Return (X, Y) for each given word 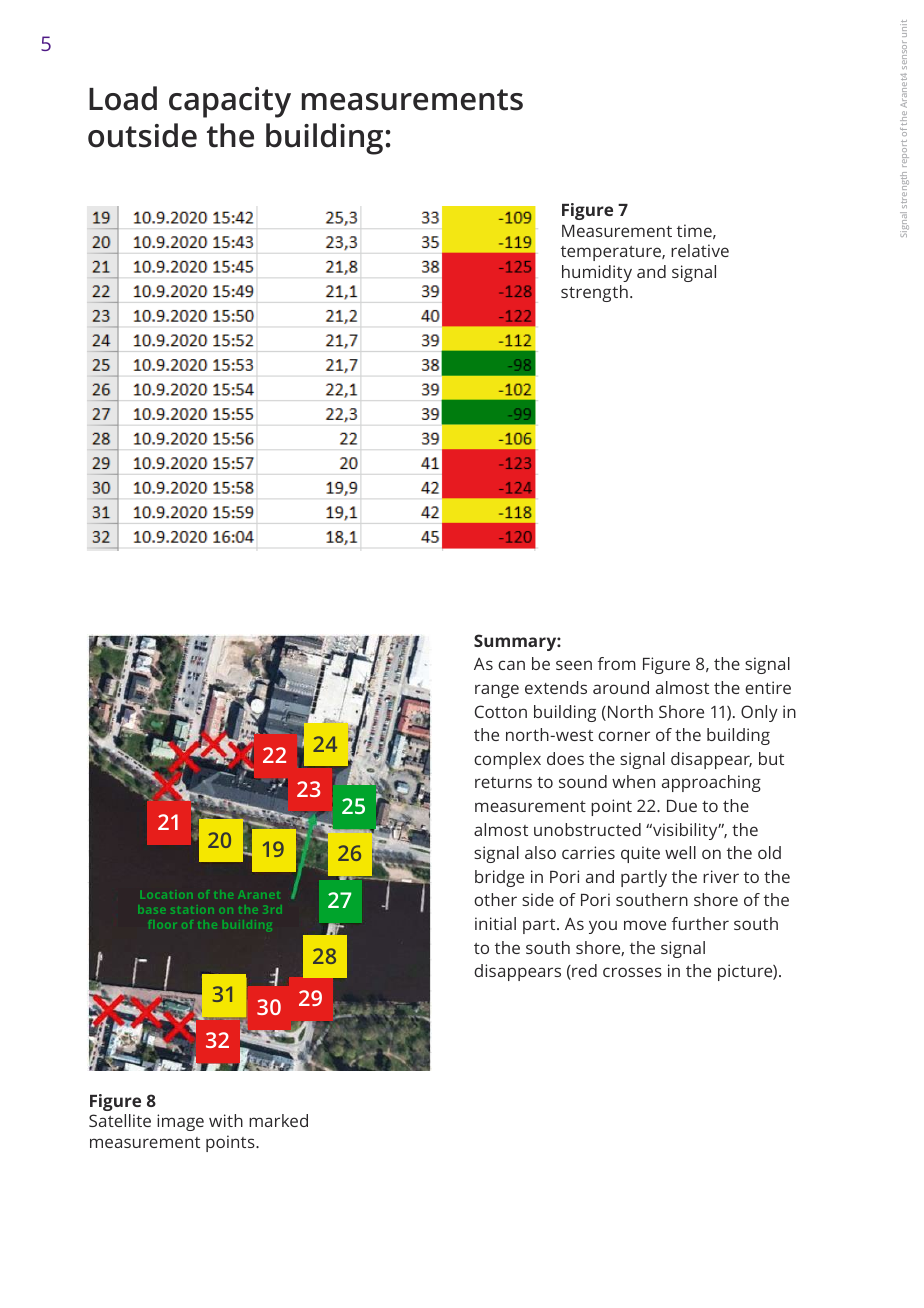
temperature (612, 253)
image (180, 1122)
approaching (711, 783)
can (511, 665)
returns (503, 782)
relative (700, 250)
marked (278, 1120)
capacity (230, 102)
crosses (632, 972)
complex (507, 760)
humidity (597, 273)
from (617, 663)
